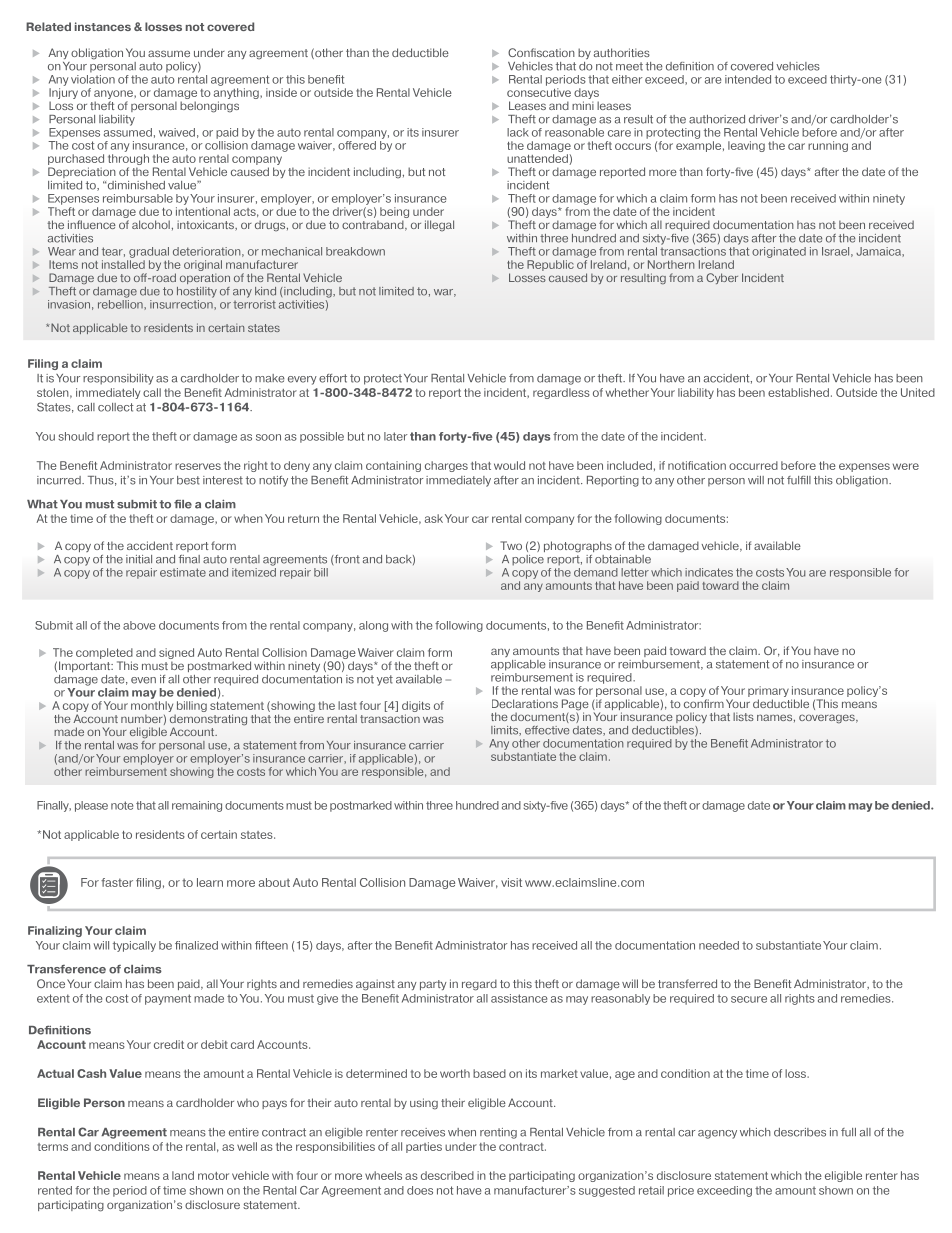  What do you see at coordinates (528, 560) in the screenshot?
I see `police` at bounding box center [528, 560].
